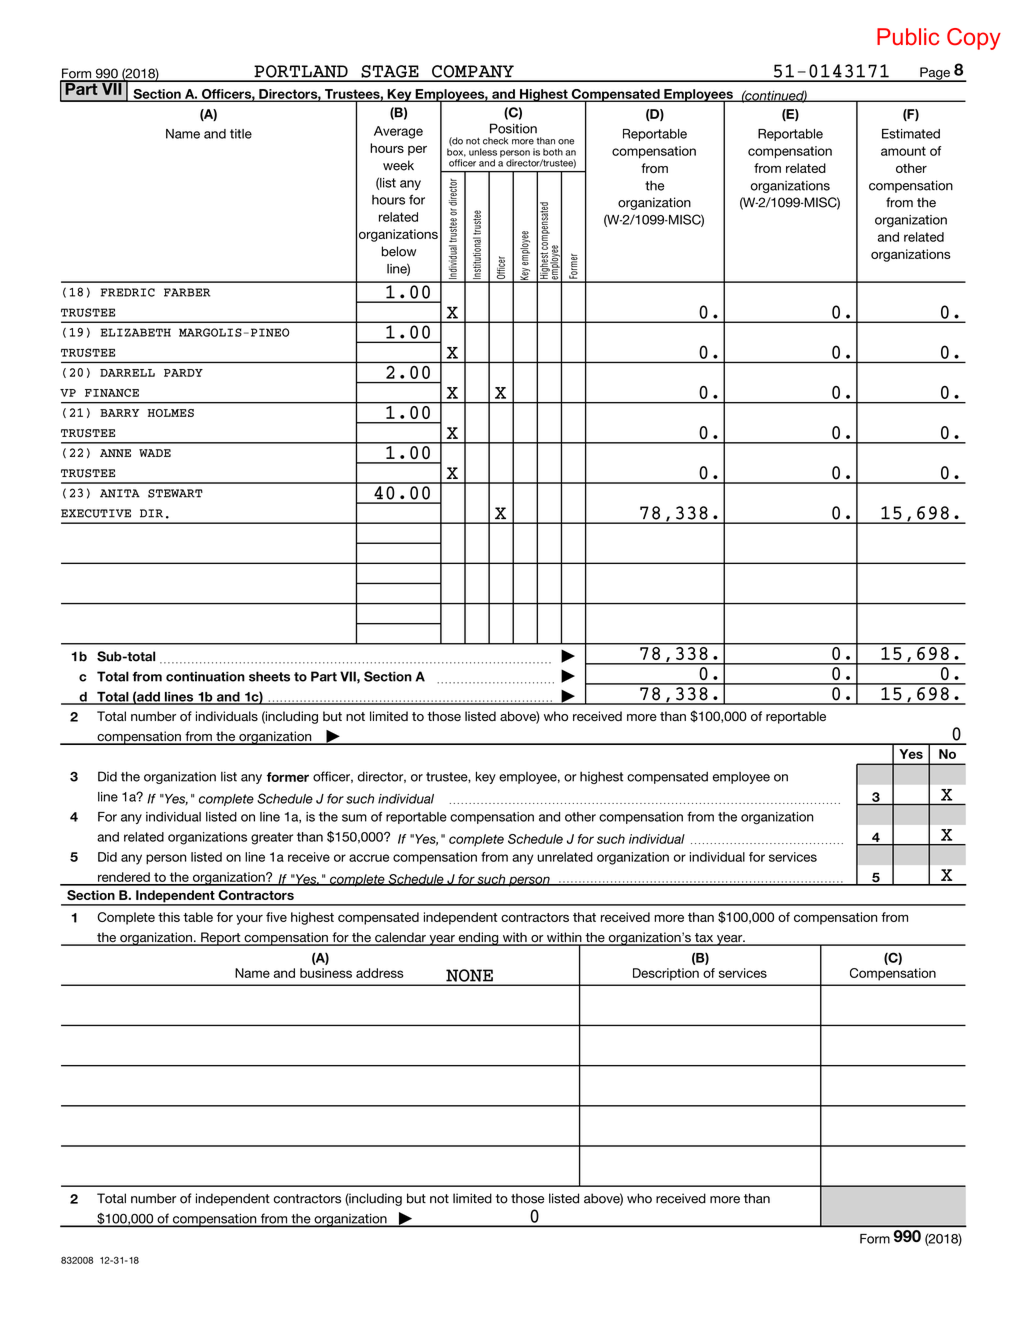 The width and height of the screenshot is (1025, 1326). What do you see at coordinates (513, 128) in the screenshot?
I see `Position` at bounding box center [513, 128].
